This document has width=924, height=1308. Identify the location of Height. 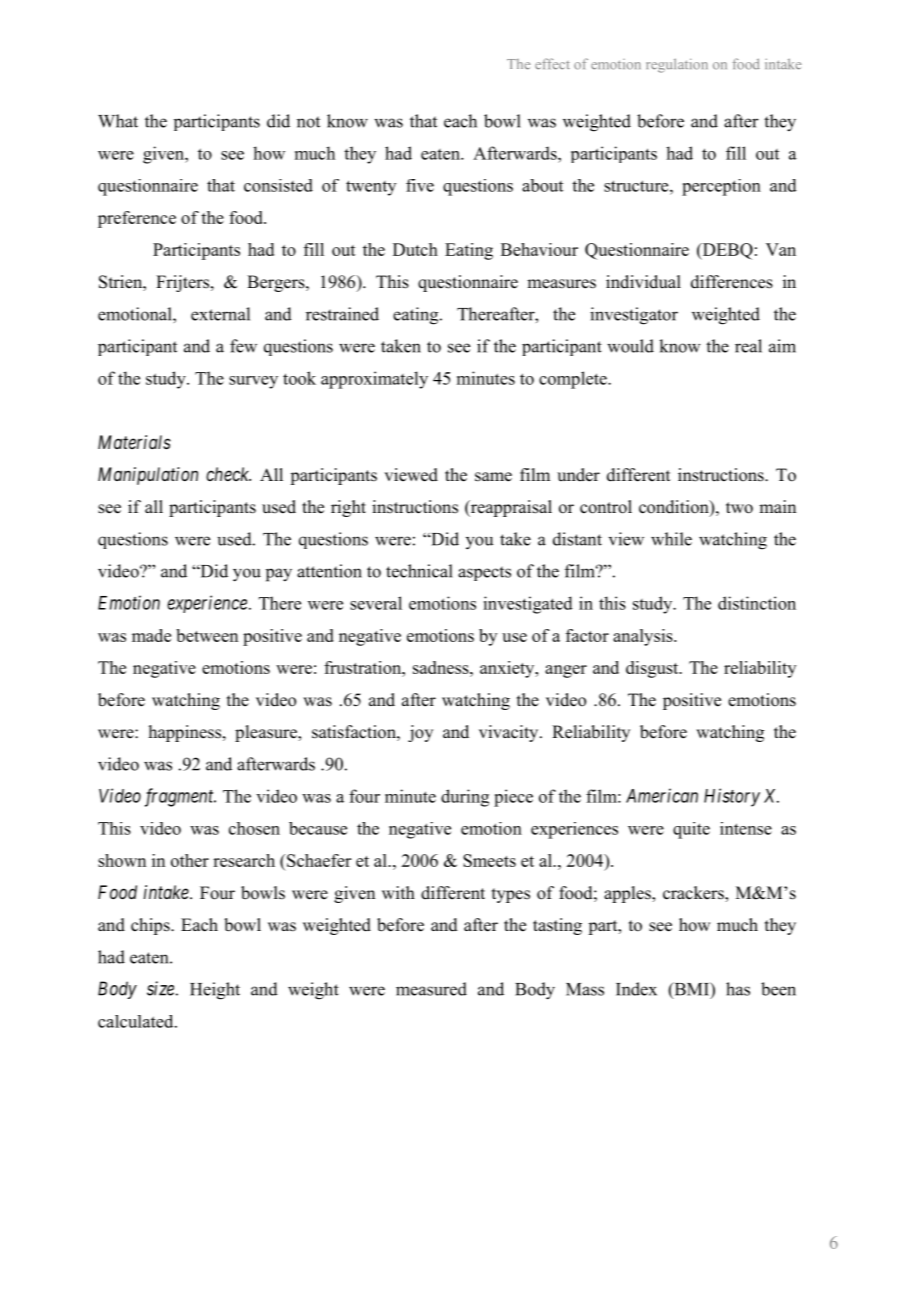
(215, 991).
